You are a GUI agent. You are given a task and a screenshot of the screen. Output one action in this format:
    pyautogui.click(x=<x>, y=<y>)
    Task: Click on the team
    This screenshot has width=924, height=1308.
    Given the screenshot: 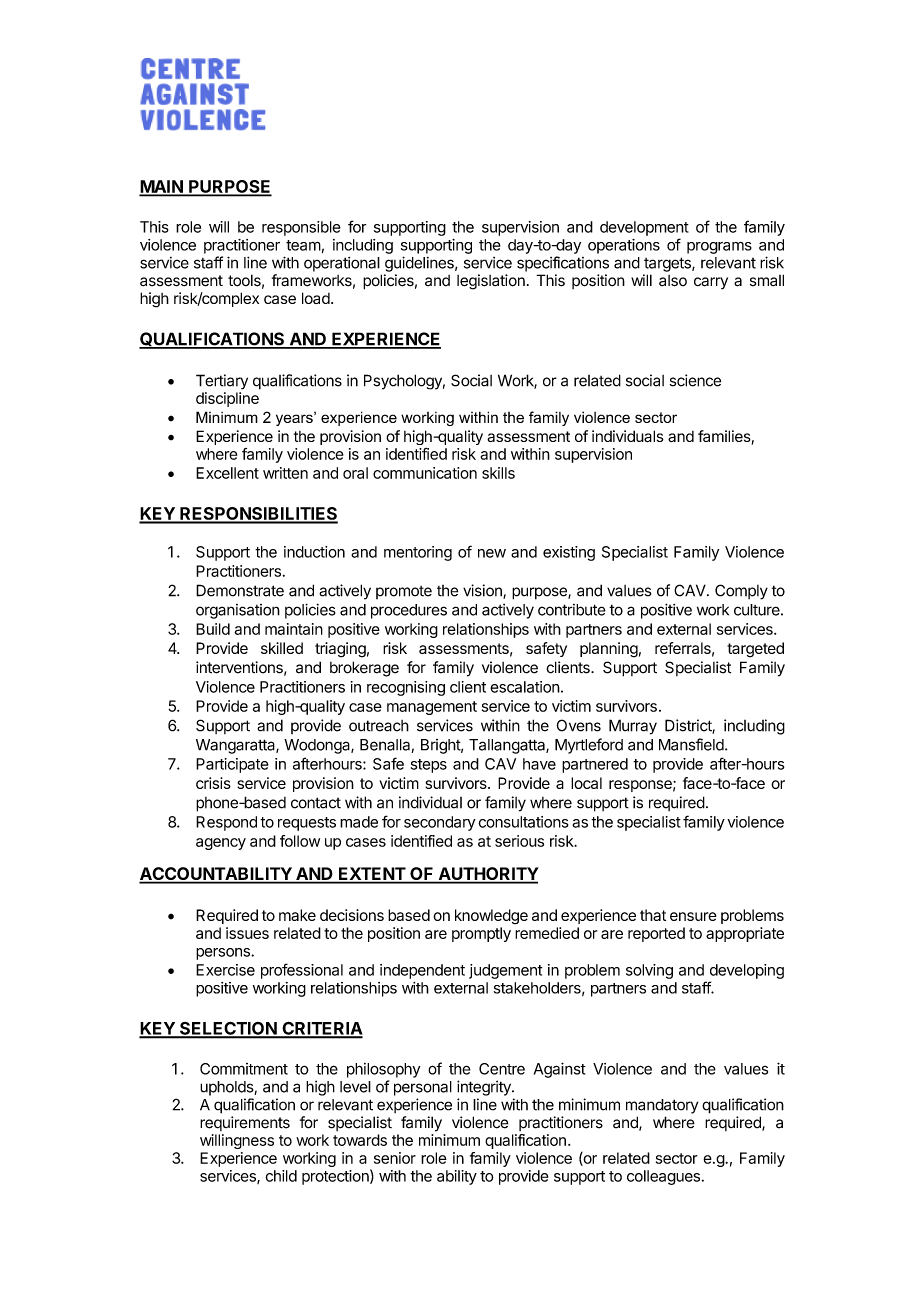 What is the action you would take?
    pyautogui.click(x=303, y=245)
